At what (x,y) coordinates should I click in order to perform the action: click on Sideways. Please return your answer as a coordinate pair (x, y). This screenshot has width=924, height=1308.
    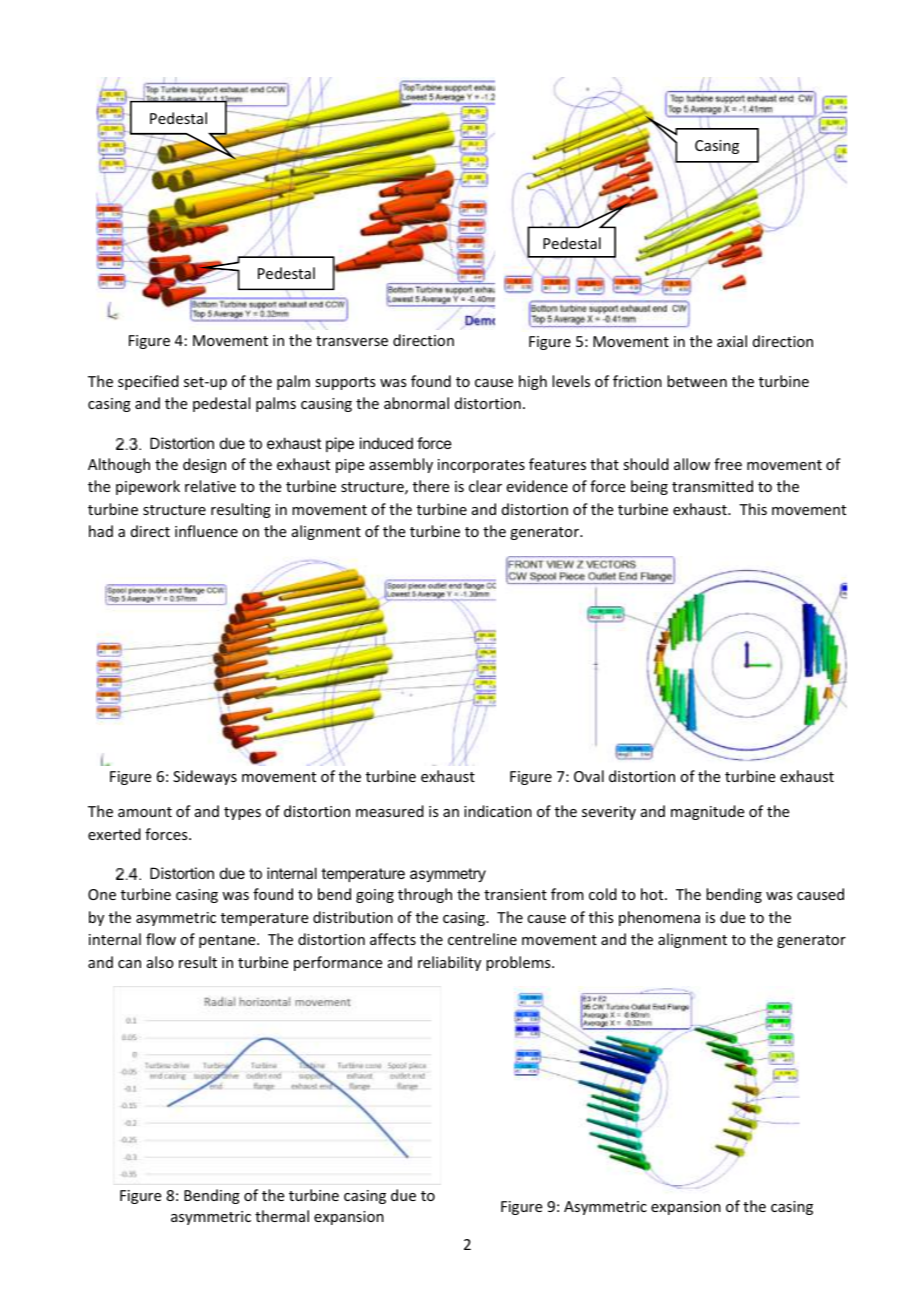
    Looking at the image, I should click on (205, 777).
